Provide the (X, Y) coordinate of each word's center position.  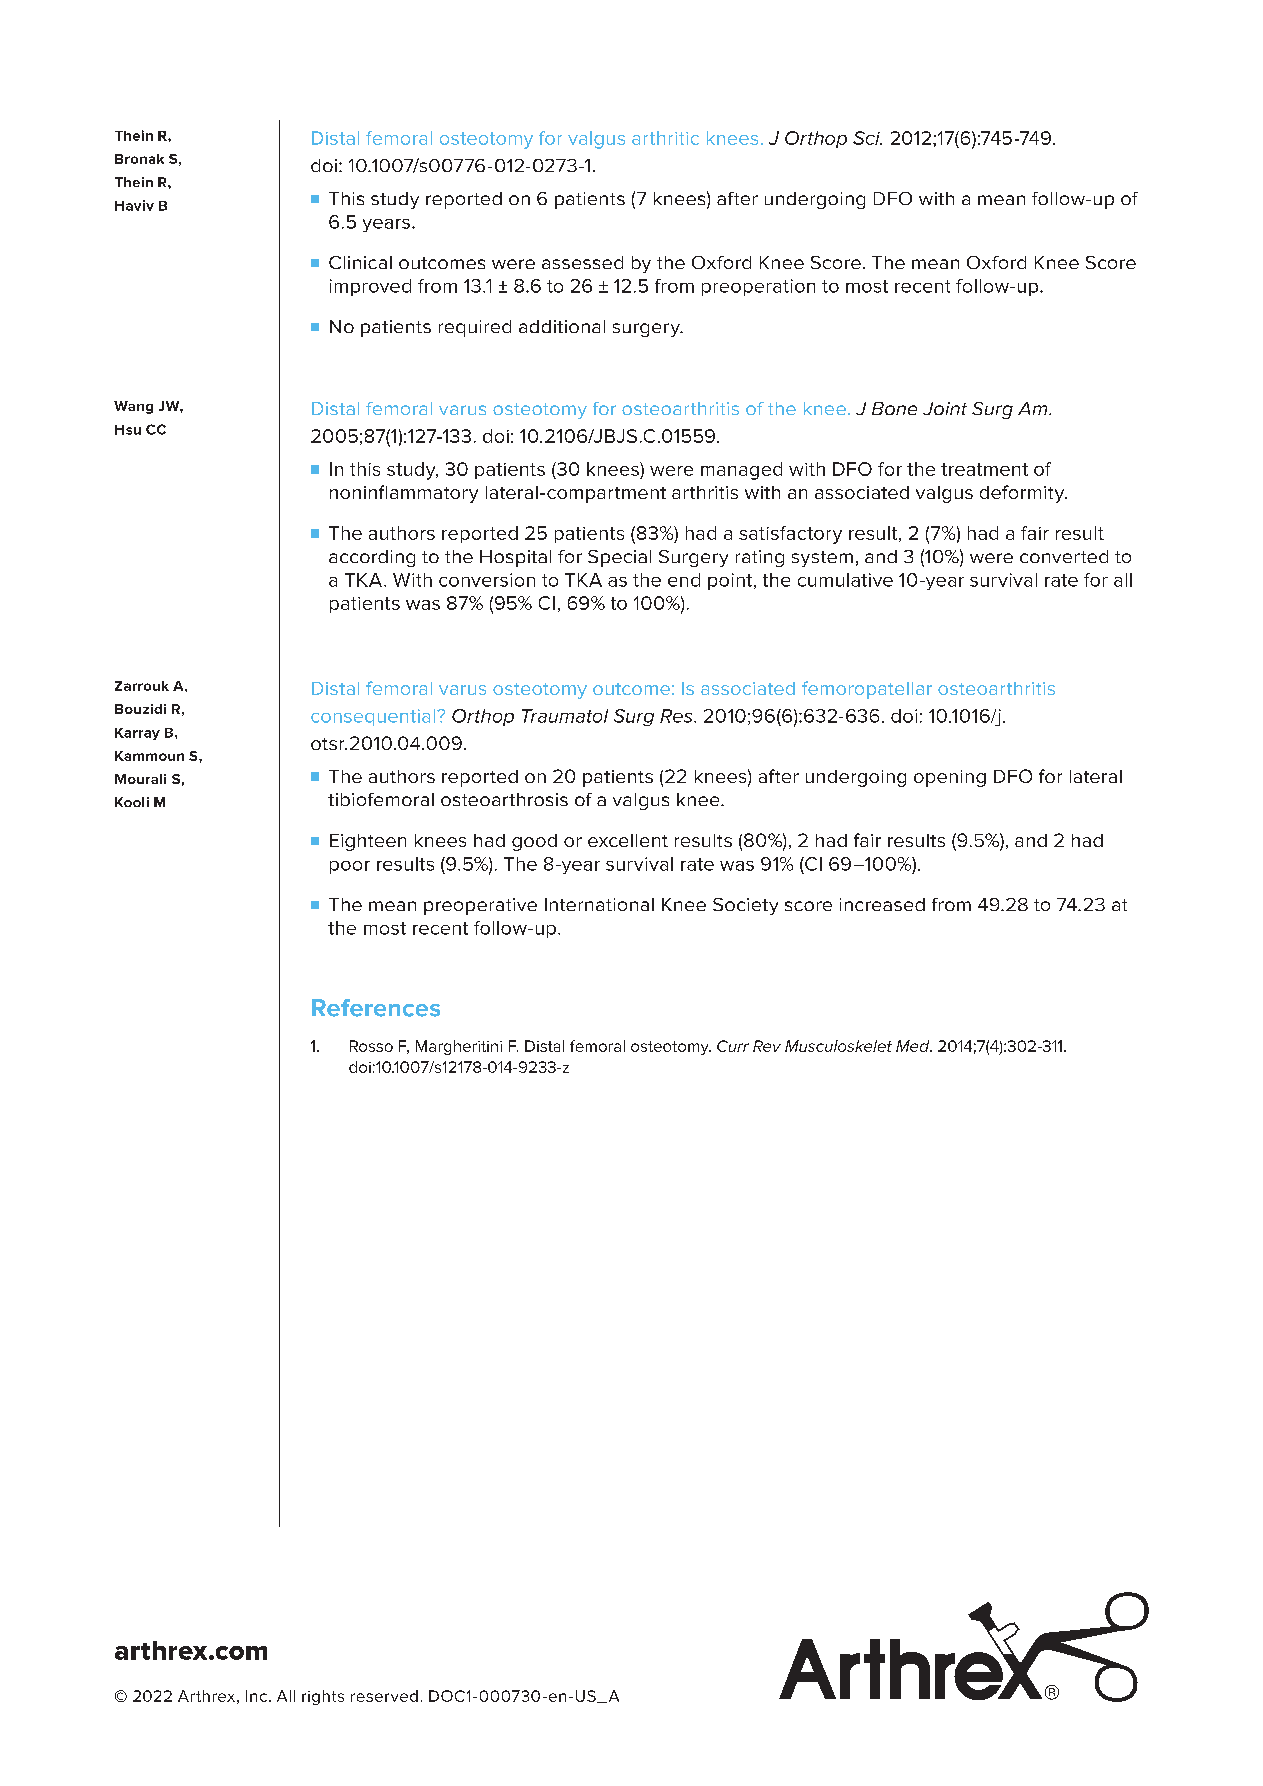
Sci (867, 138)
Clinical (360, 262)
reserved (384, 1696)
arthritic (665, 138)
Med (914, 1046)
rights (323, 1697)
